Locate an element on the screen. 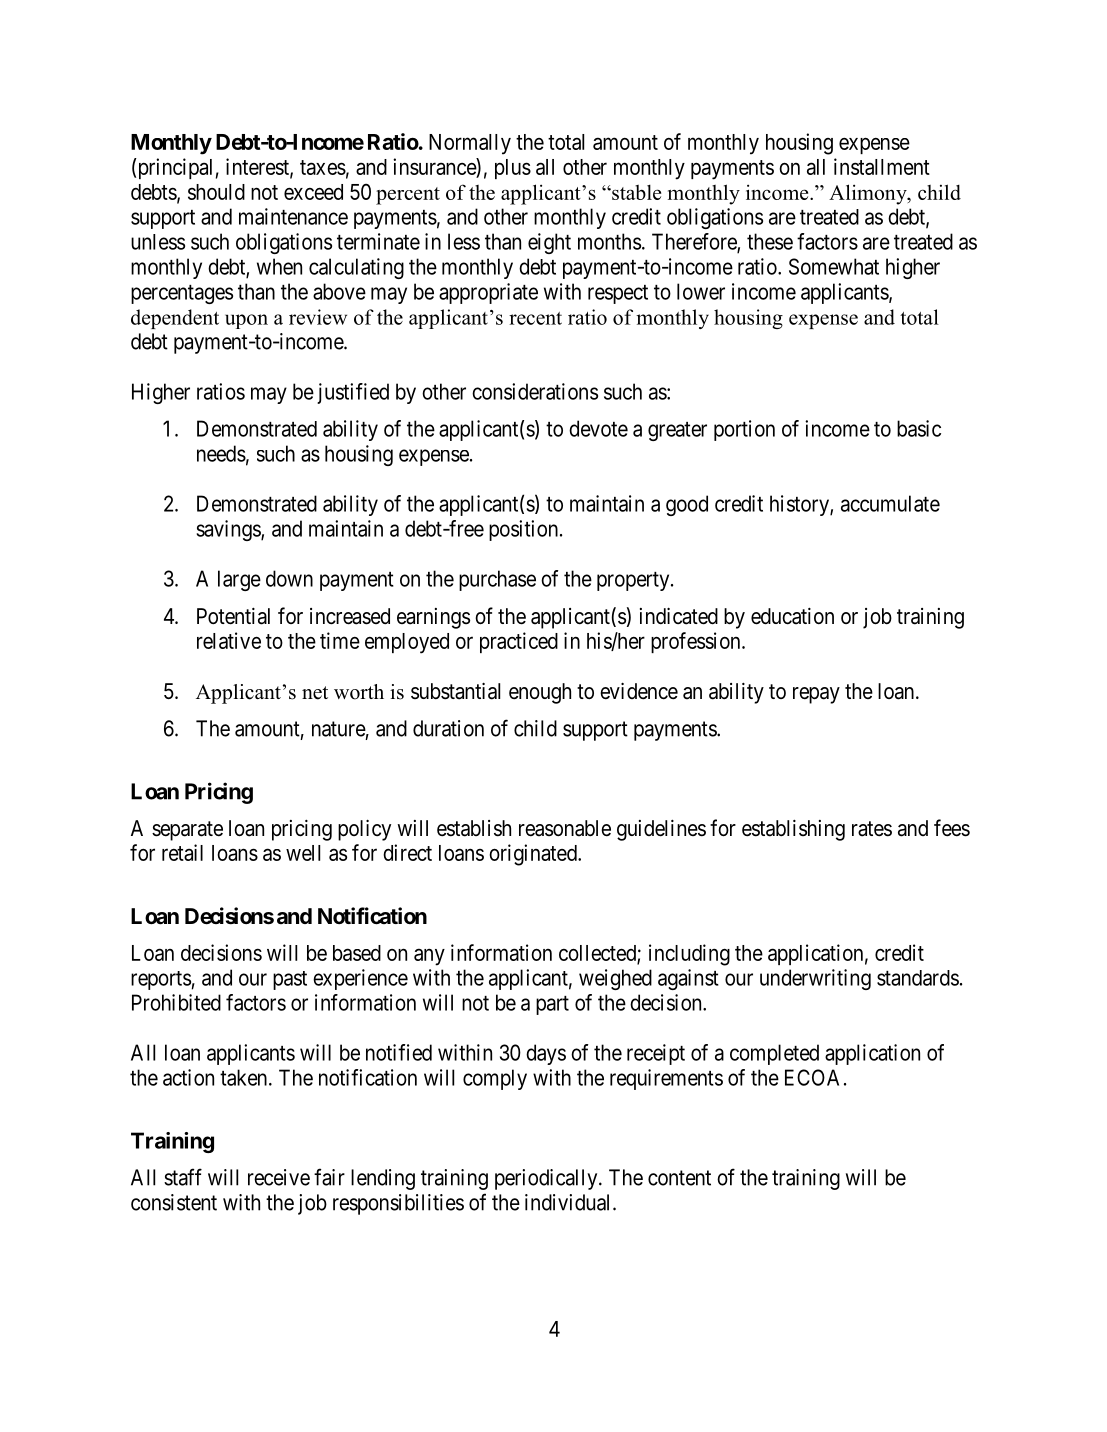 This screenshot has height=1432, width=1107. receive is located at coordinates (279, 1177).
